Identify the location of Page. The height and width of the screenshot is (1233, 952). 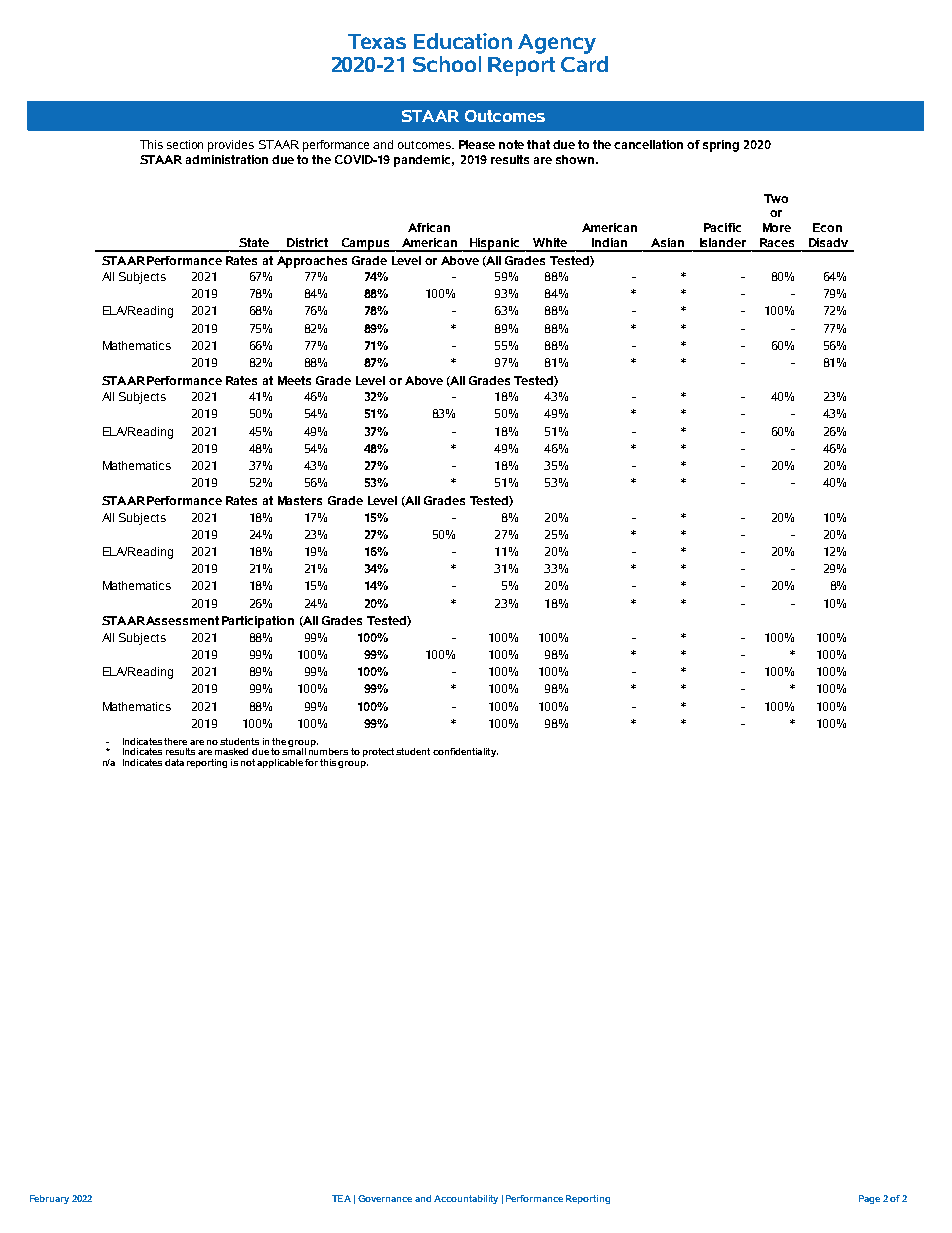
(869, 1199).
